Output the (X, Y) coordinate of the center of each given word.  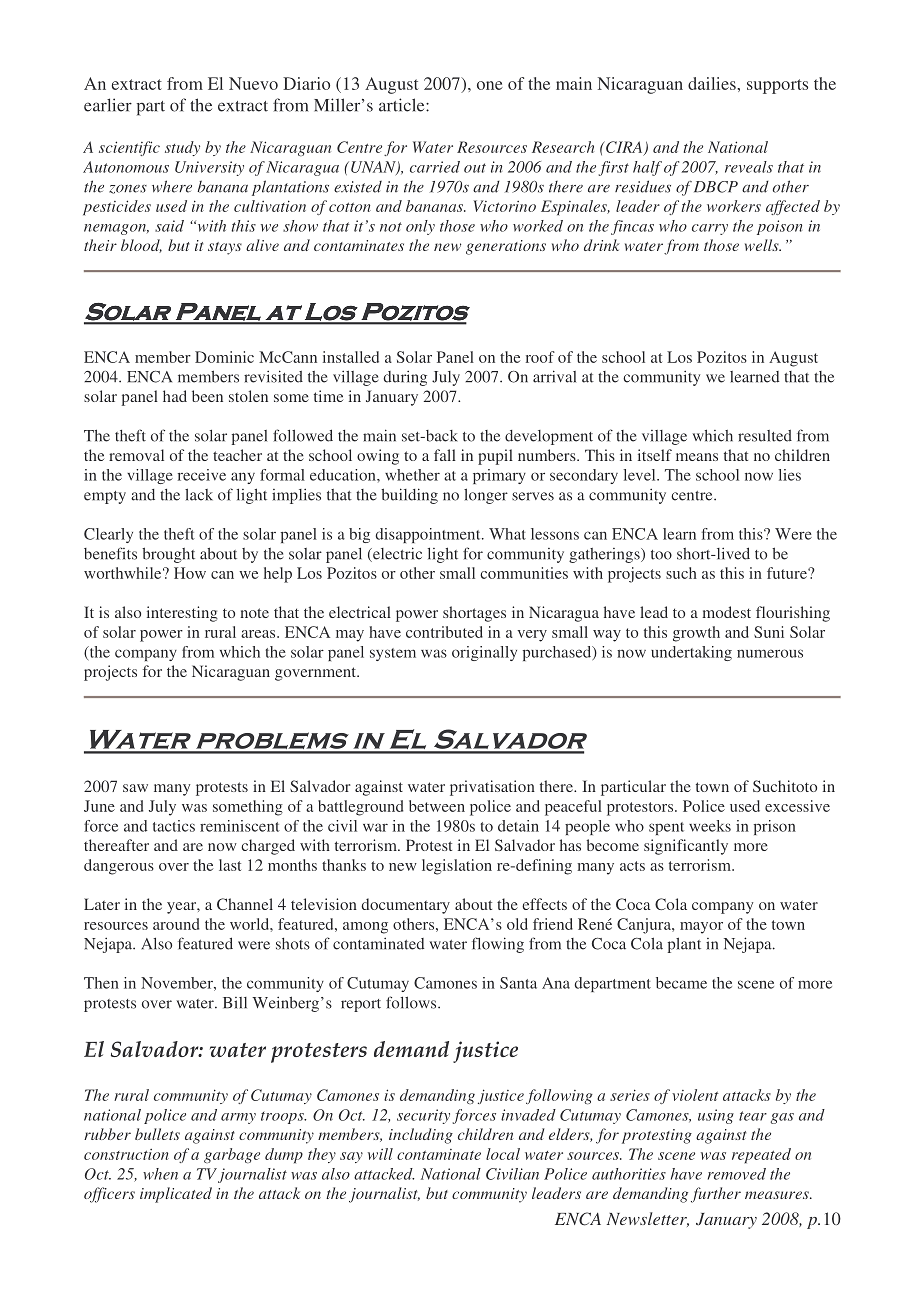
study (182, 148)
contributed (444, 632)
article (403, 105)
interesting (182, 614)
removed (737, 1174)
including (421, 1136)
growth (696, 634)
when (160, 1174)
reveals (749, 167)
